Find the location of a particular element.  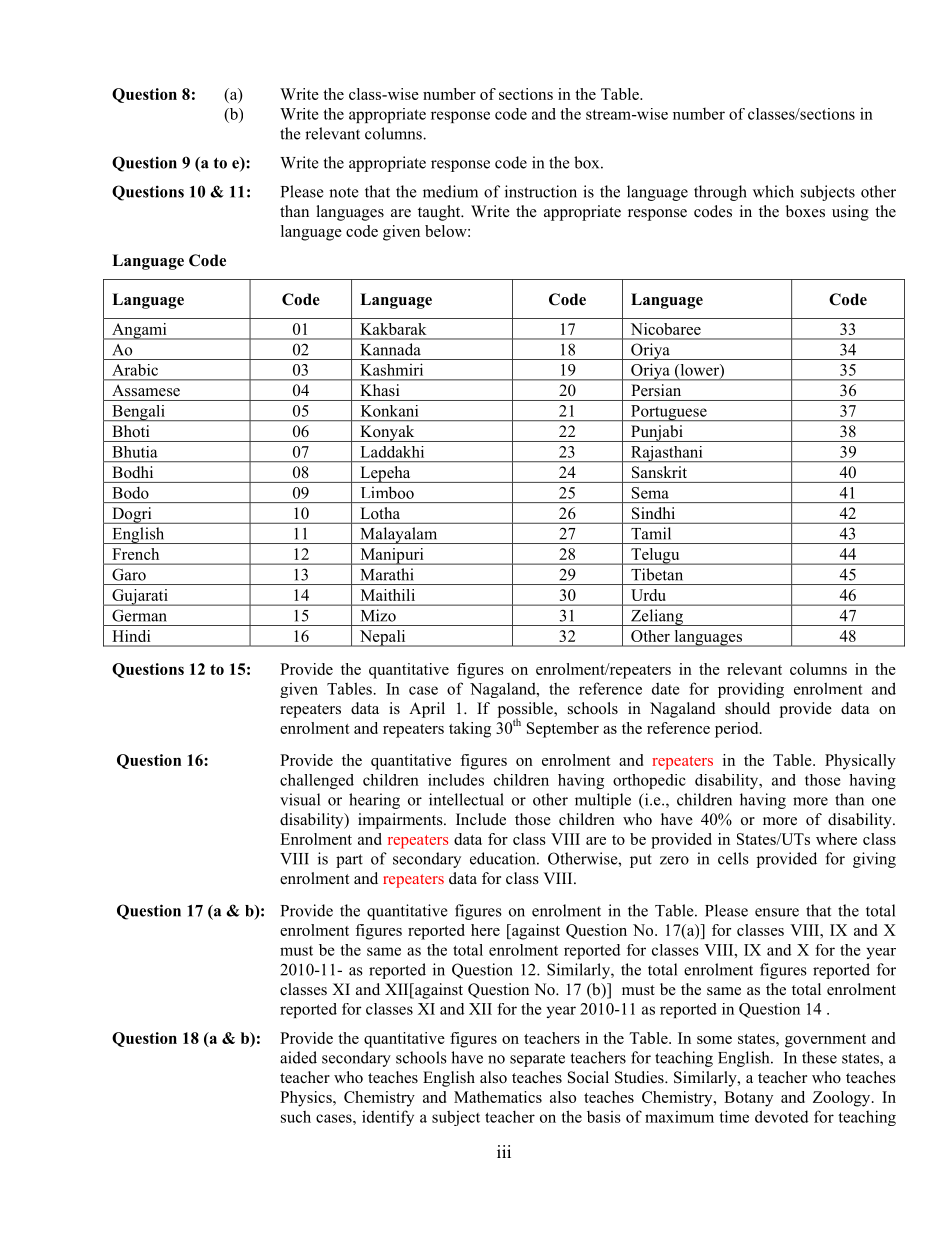

Mathematics is located at coordinates (498, 1097).
